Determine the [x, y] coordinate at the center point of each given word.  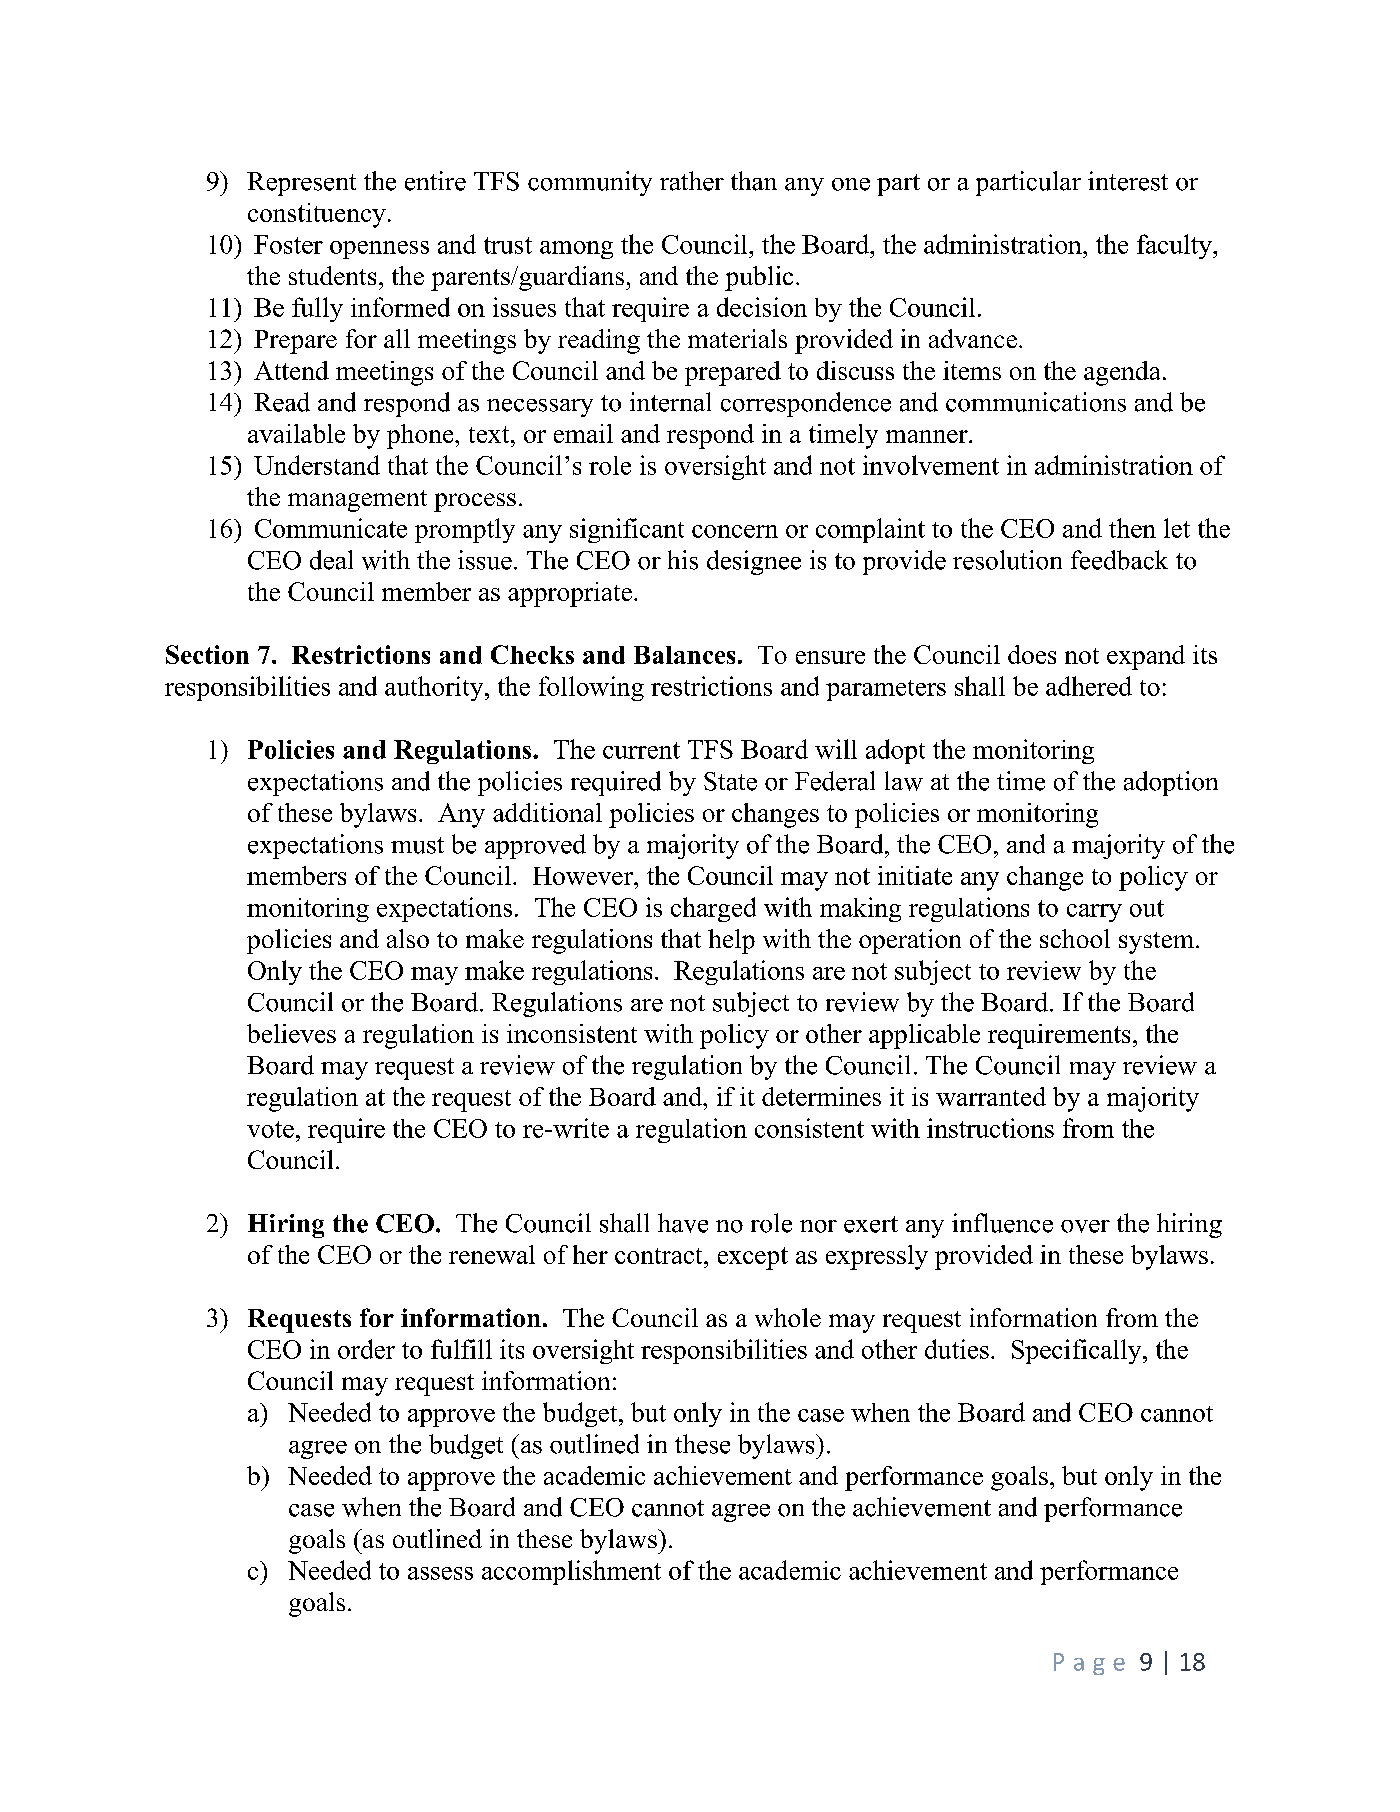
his [683, 560]
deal [331, 560]
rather [692, 181]
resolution [1007, 560]
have [683, 1223]
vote [270, 1129]
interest [1128, 181]
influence [1002, 1223]
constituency [317, 215]
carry [1094, 913]
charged [713, 909]
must [417, 845]
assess [440, 1573]
